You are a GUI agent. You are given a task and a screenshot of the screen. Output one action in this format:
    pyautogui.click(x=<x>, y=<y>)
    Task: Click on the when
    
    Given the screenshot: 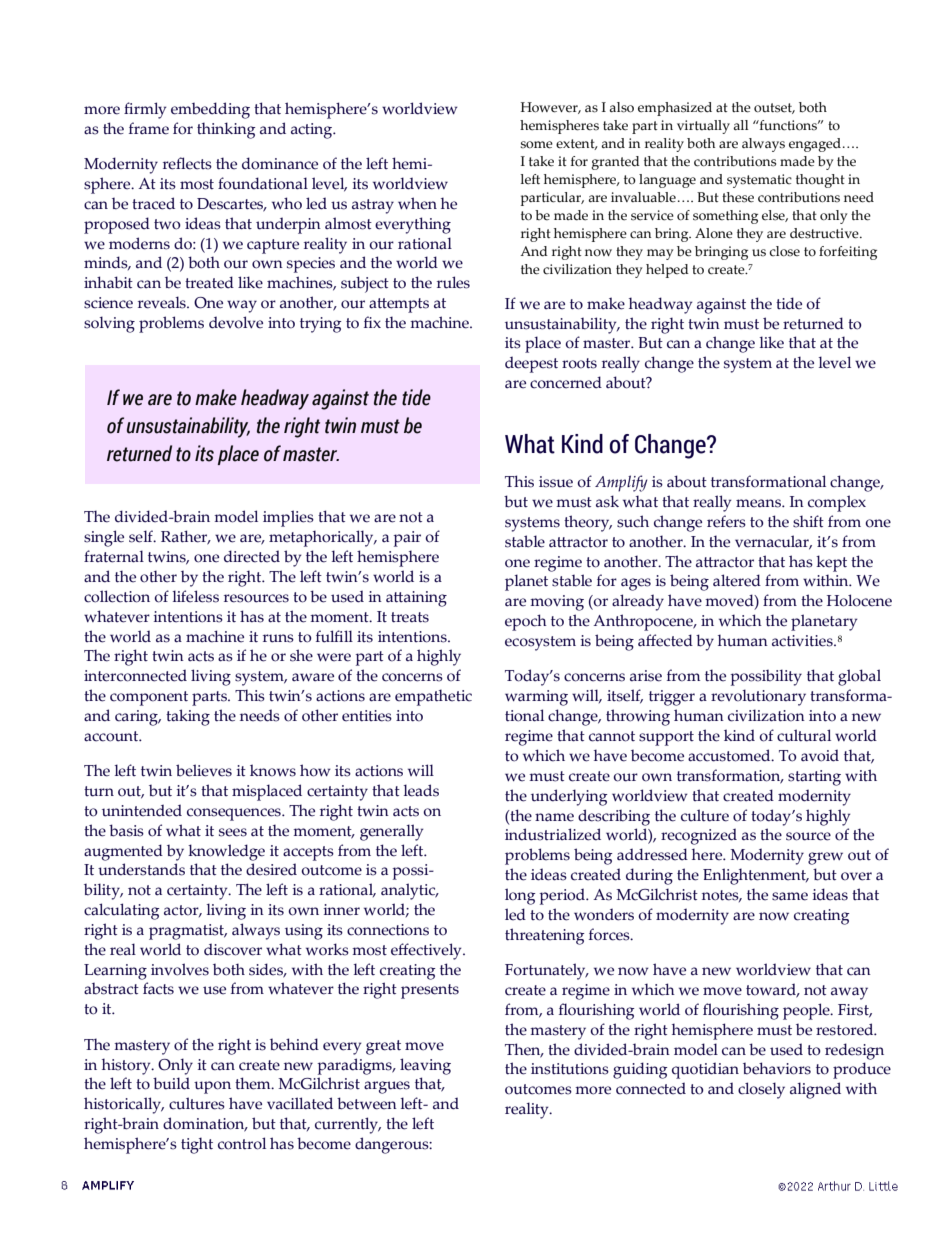 What is the action you would take?
    pyautogui.click(x=417, y=203)
